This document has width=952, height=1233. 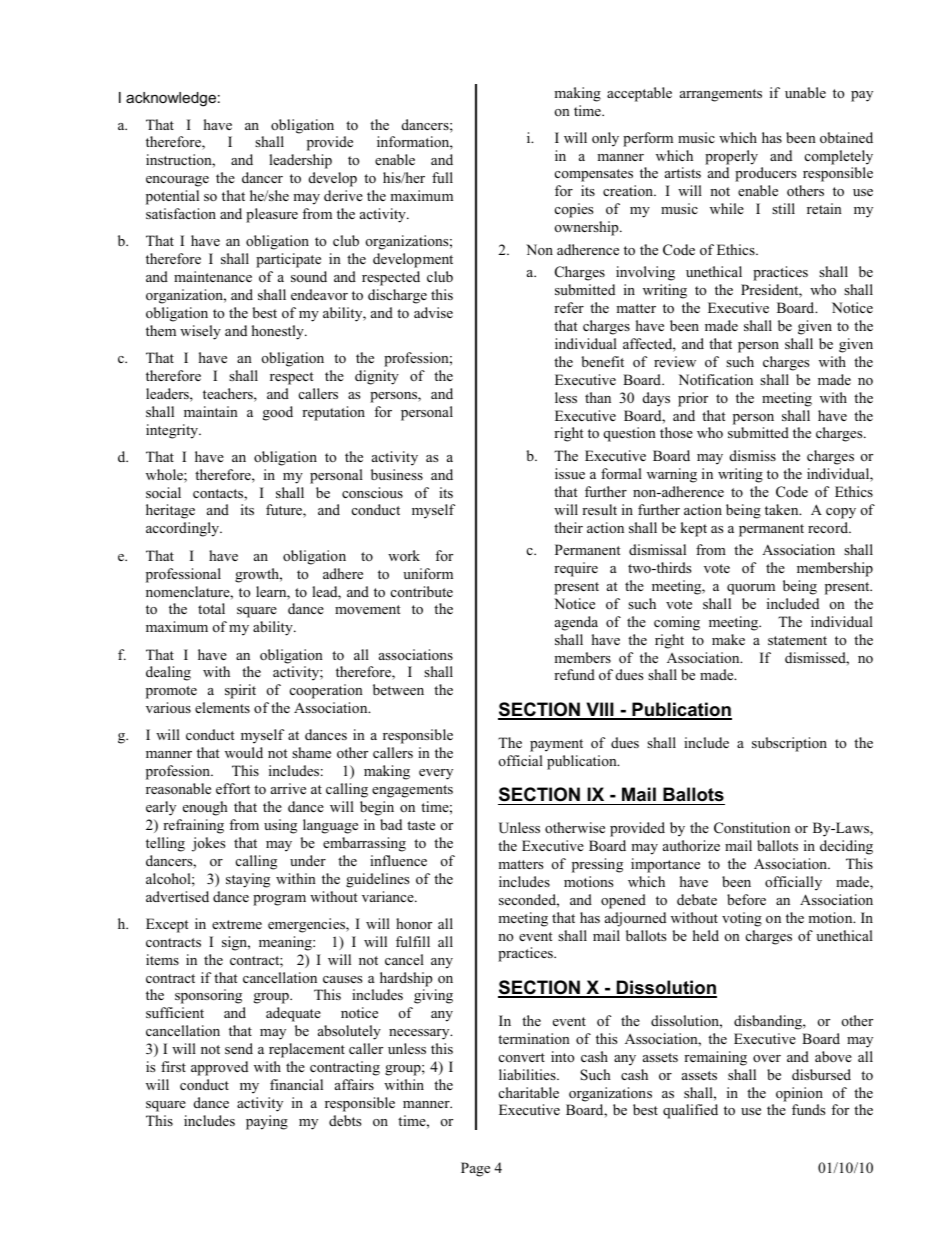 What do you see at coordinates (171, 99) in the document?
I see `acknowledge` at bounding box center [171, 99].
